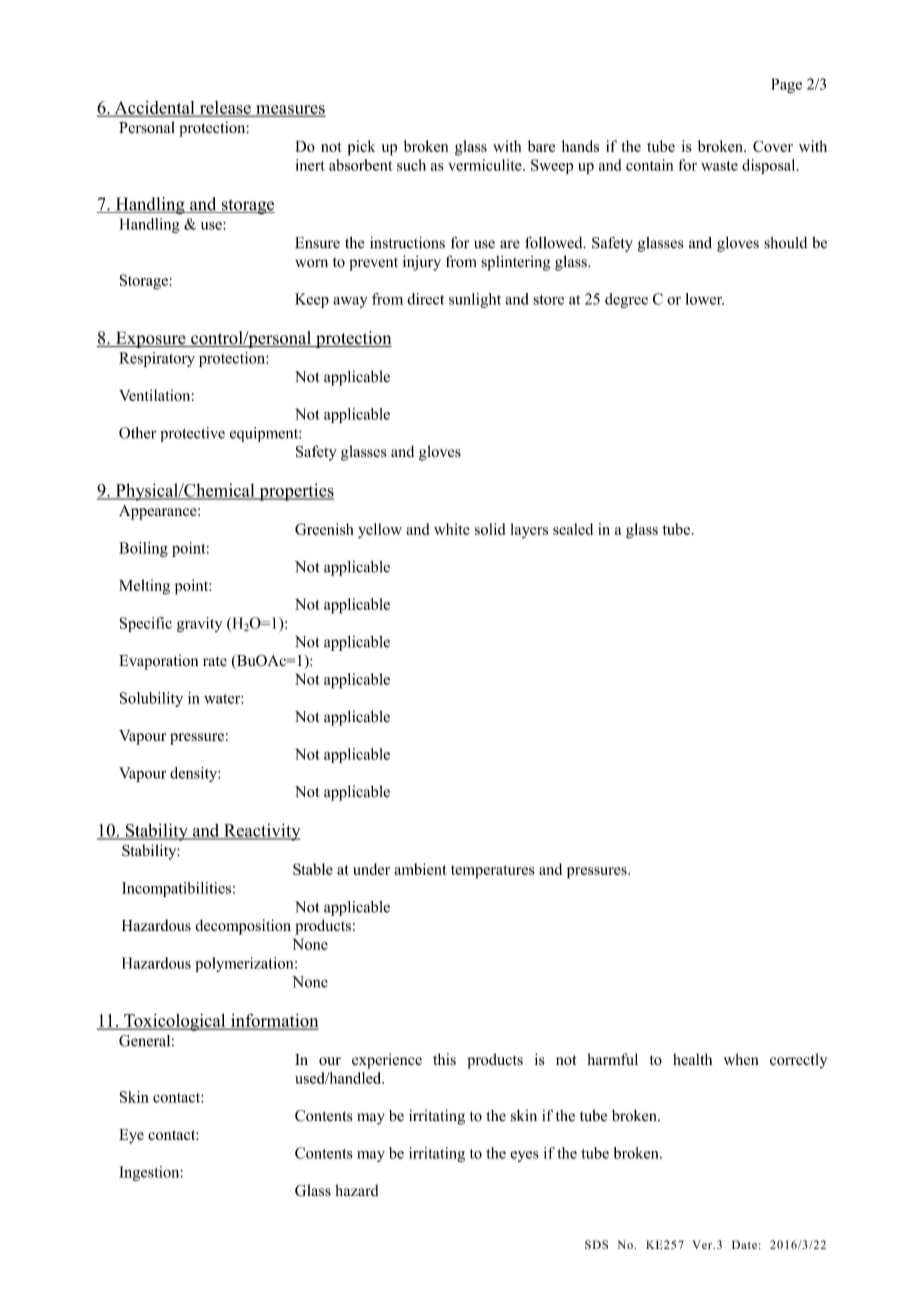  What do you see at coordinates (486, 165) in the document?
I see `vermiculite` at bounding box center [486, 165].
